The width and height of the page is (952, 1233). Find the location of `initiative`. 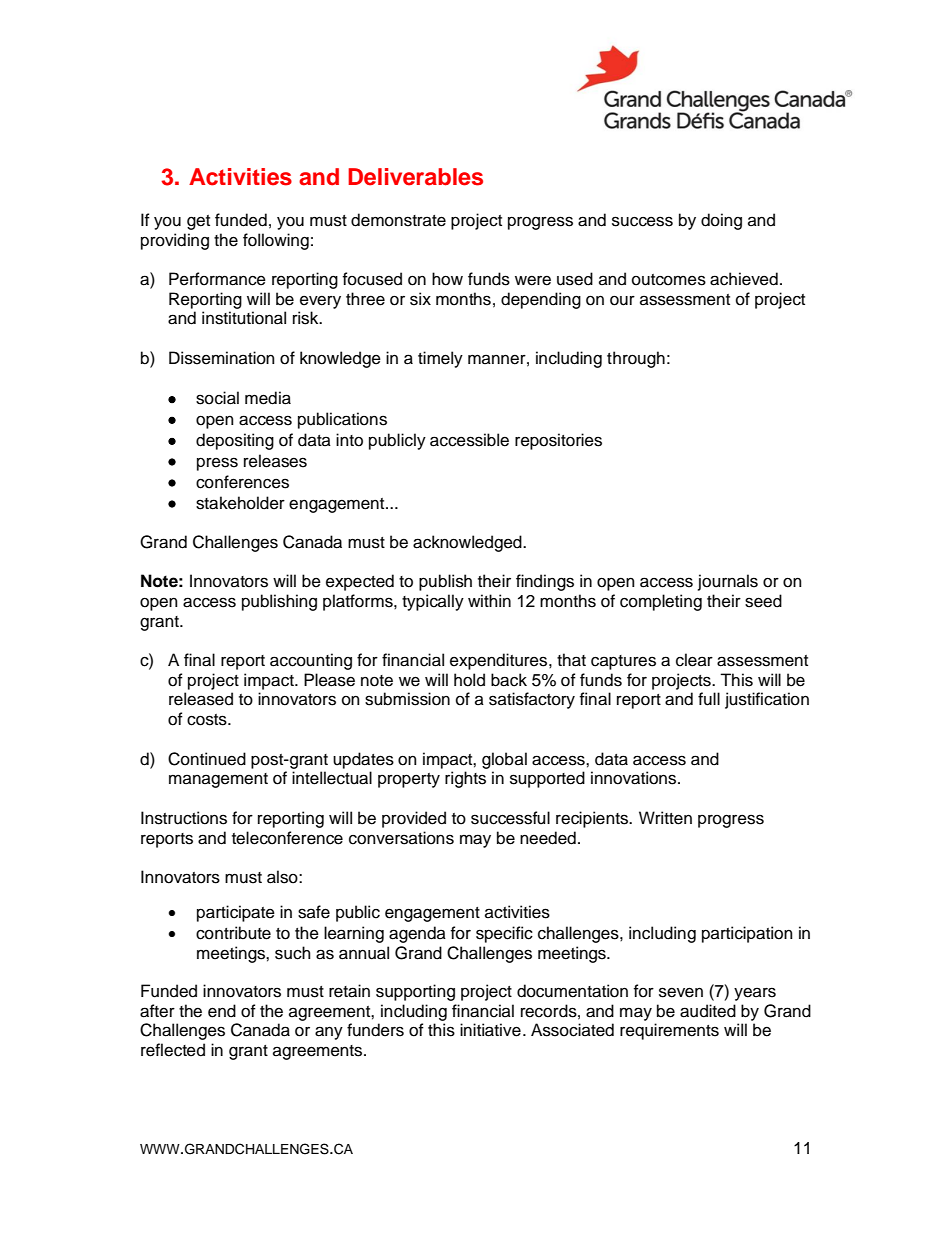

initiative is located at coordinates (490, 1030).
